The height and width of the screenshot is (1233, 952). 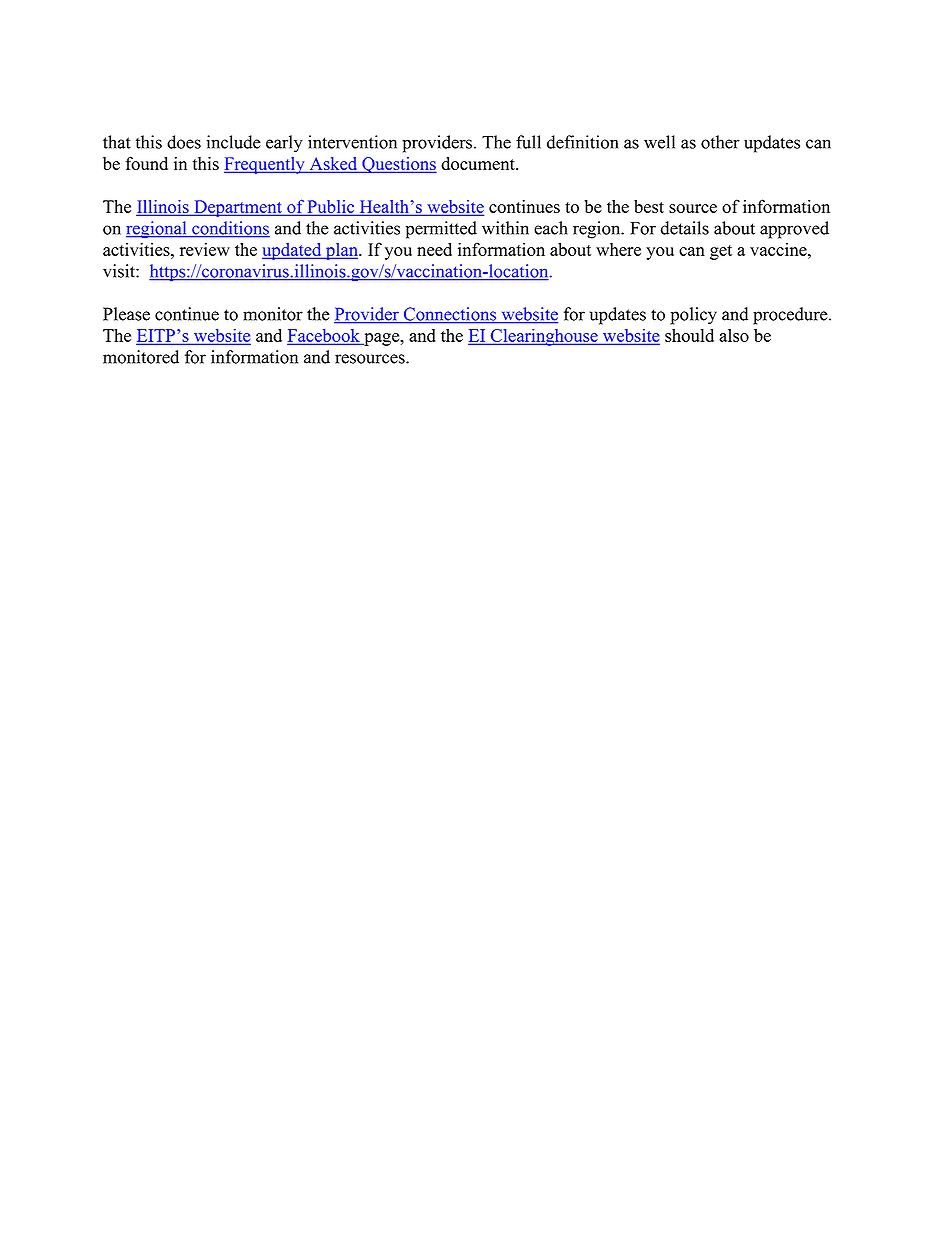 What do you see at coordinates (649, 206) in the screenshot?
I see `best` at bounding box center [649, 206].
